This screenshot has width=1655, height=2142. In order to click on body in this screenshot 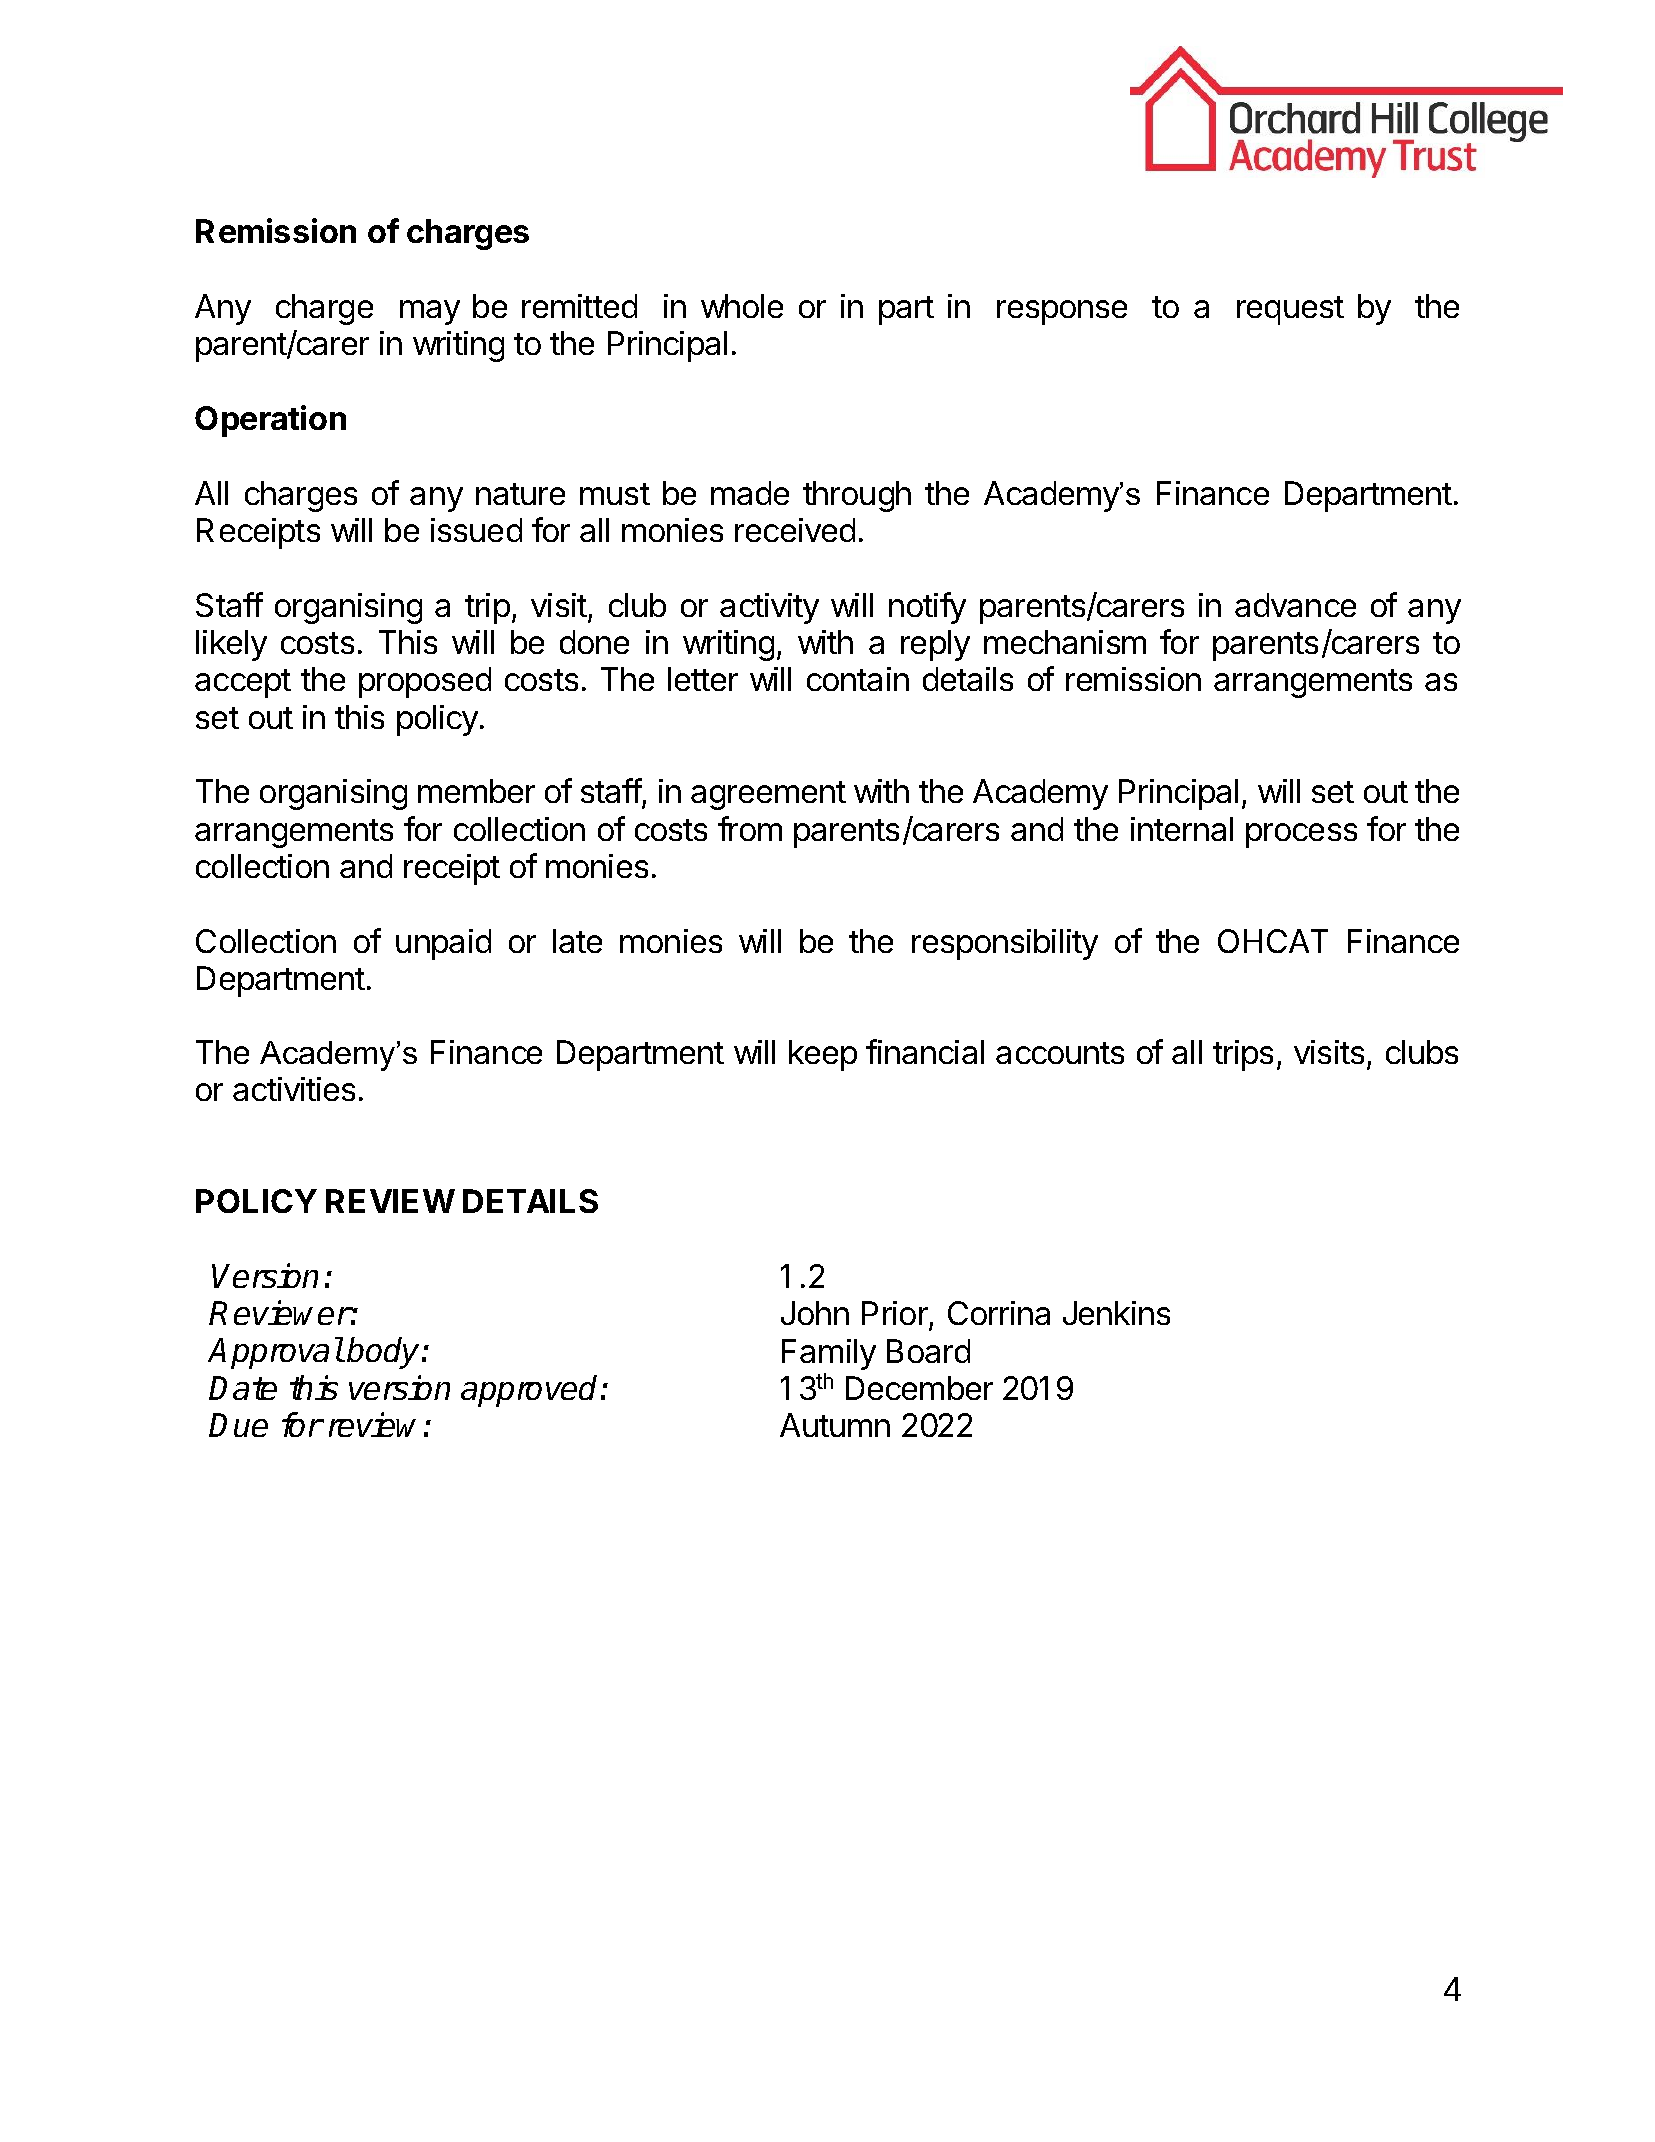, I will do `click(385, 1353)`.
